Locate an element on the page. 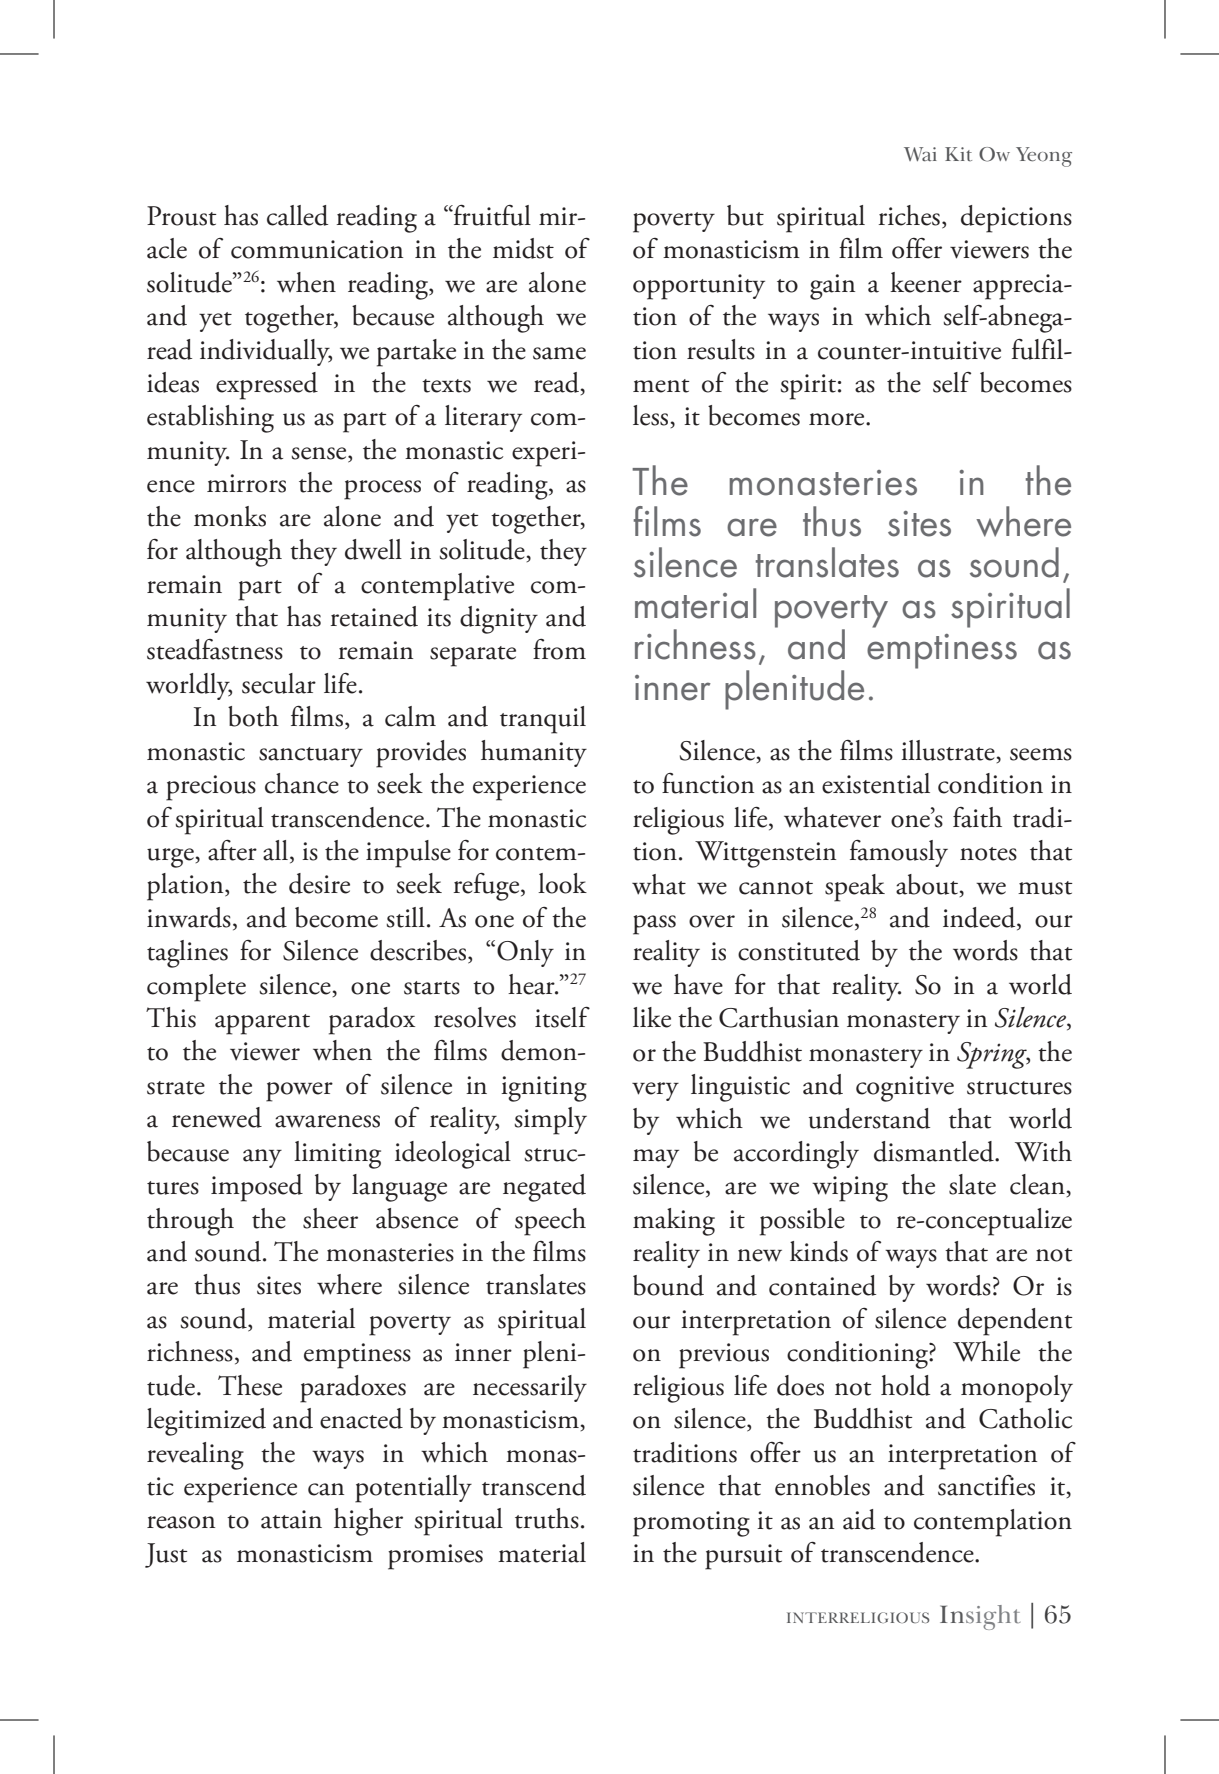 This document has height=1774, width=1219. riches is located at coordinates (909, 215).
